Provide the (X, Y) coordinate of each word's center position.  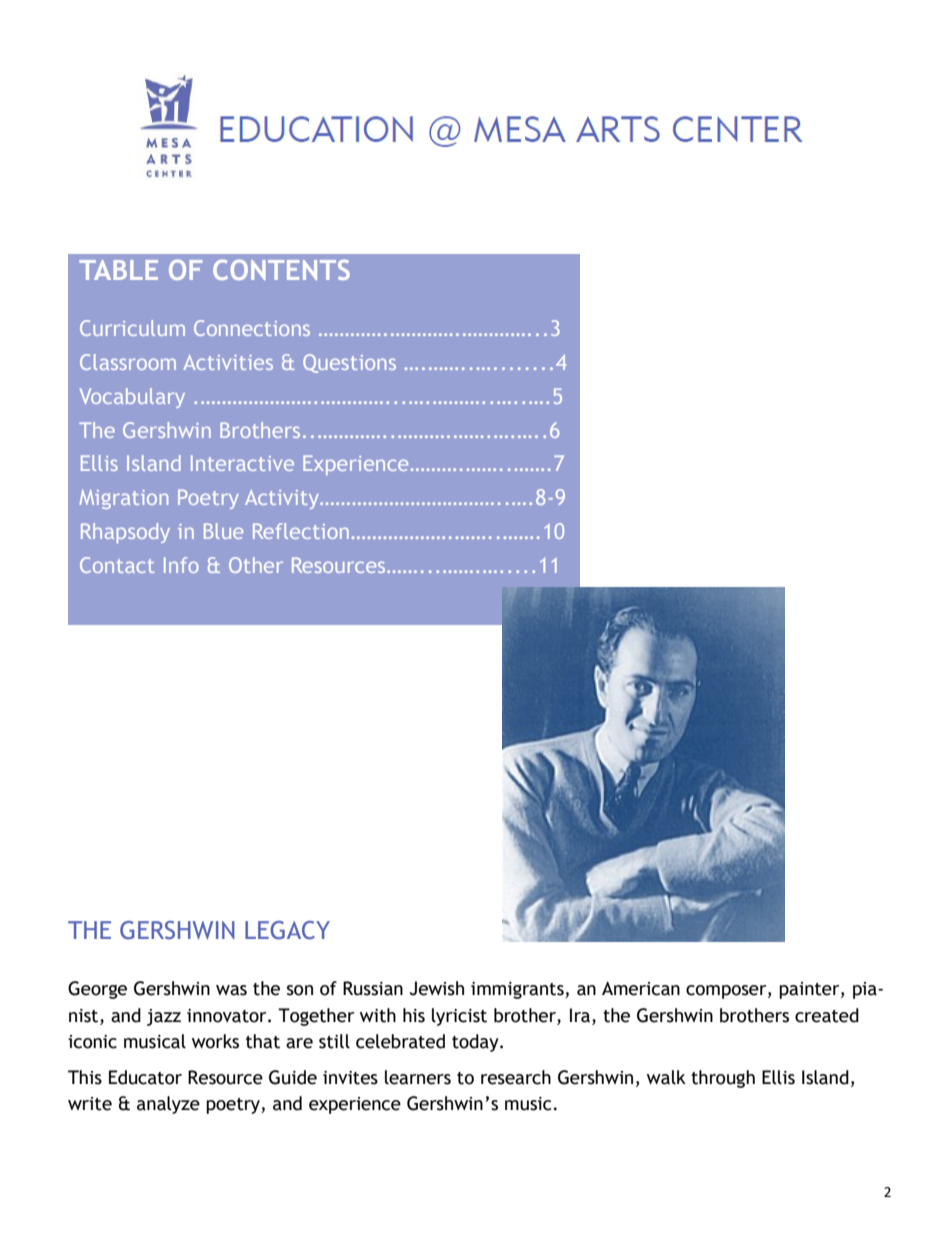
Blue (223, 531)
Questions (349, 363)
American (641, 988)
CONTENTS (281, 270)
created (827, 1015)
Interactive (242, 463)
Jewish (437, 988)
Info (181, 565)
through (723, 1079)
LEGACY (287, 930)
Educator (145, 1077)
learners (418, 1077)
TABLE (118, 270)
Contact (117, 565)
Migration (123, 499)
